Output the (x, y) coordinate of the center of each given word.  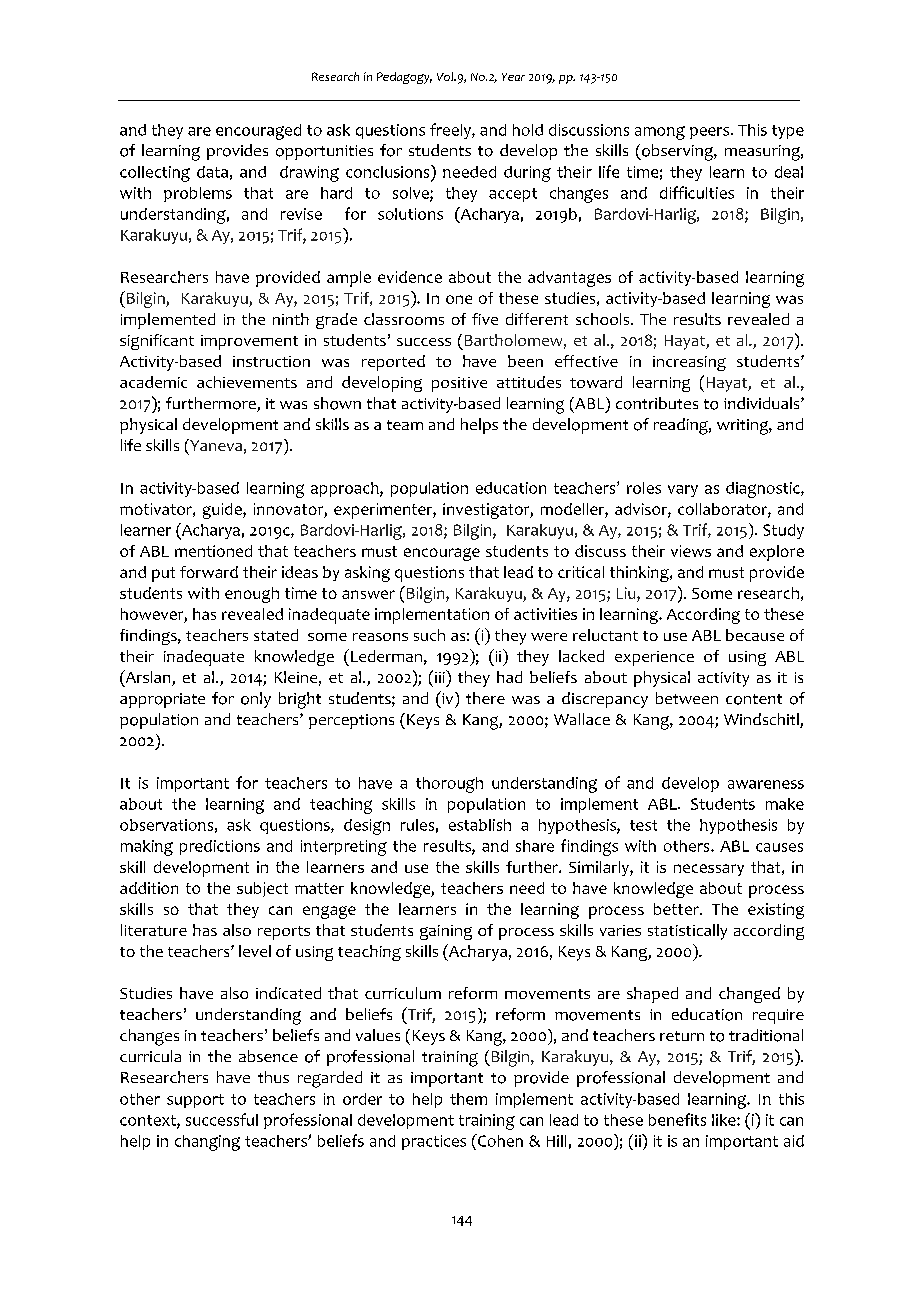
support (195, 1101)
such (429, 635)
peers (711, 133)
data (212, 172)
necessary (709, 870)
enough (252, 595)
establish (480, 825)
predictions (220, 847)
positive (459, 384)
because (755, 635)
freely (451, 131)
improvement (249, 342)
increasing (689, 363)
